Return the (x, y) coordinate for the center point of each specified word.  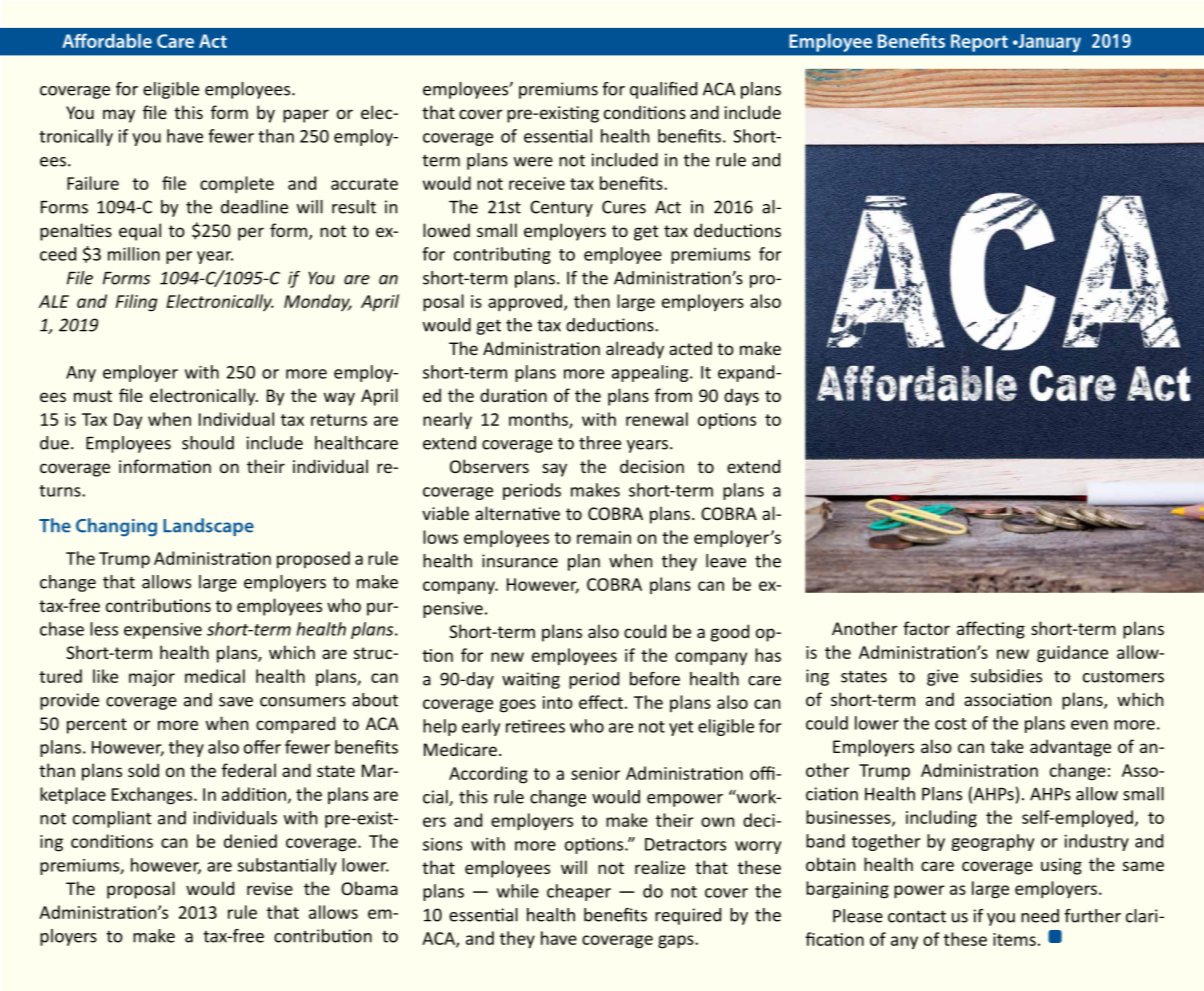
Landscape (208, 527)
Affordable (107, 40)
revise (270, 888)
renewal (657, 419)
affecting (991, 630)
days (741, 397)
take (1007, 746)
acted (690, 348)
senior (595, 773)
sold (143, 770)
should (208, 443)
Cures (624, 207)
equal (140, 232)
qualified (663, 90)
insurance (520, 561)
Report (979, 43)
